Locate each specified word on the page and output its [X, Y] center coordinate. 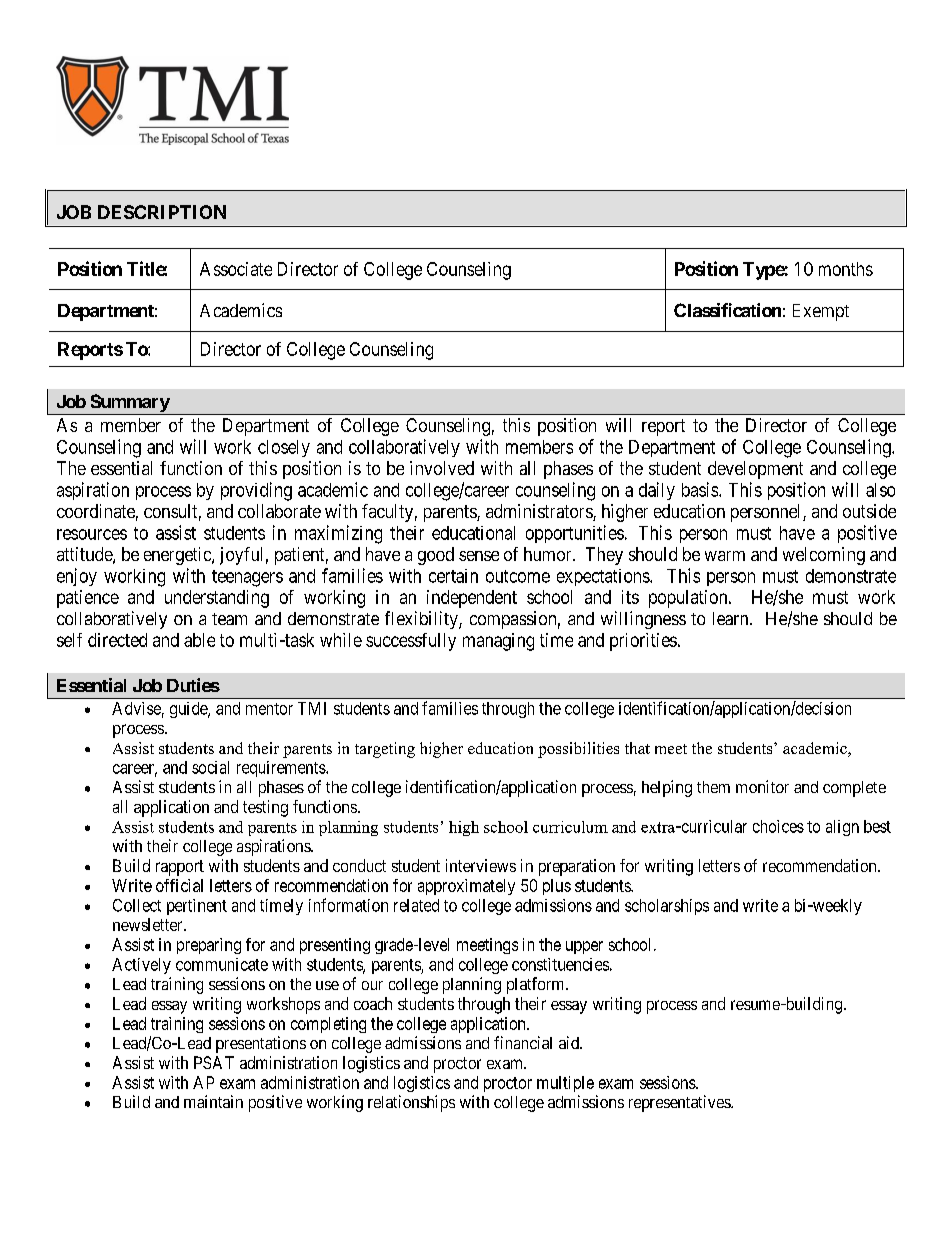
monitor [762, 786]
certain [453, 576]
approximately [466, 887]
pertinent [197, 907]
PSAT [214, 1062]
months [846, 269]
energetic [178, 556]
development [755, 470]
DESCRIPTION [162, 212]
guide [189, 710]
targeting [385, 750]
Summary [129, 404]
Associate [236, 269]
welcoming [824, 556]
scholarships [667, 907]
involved [442, 468]
